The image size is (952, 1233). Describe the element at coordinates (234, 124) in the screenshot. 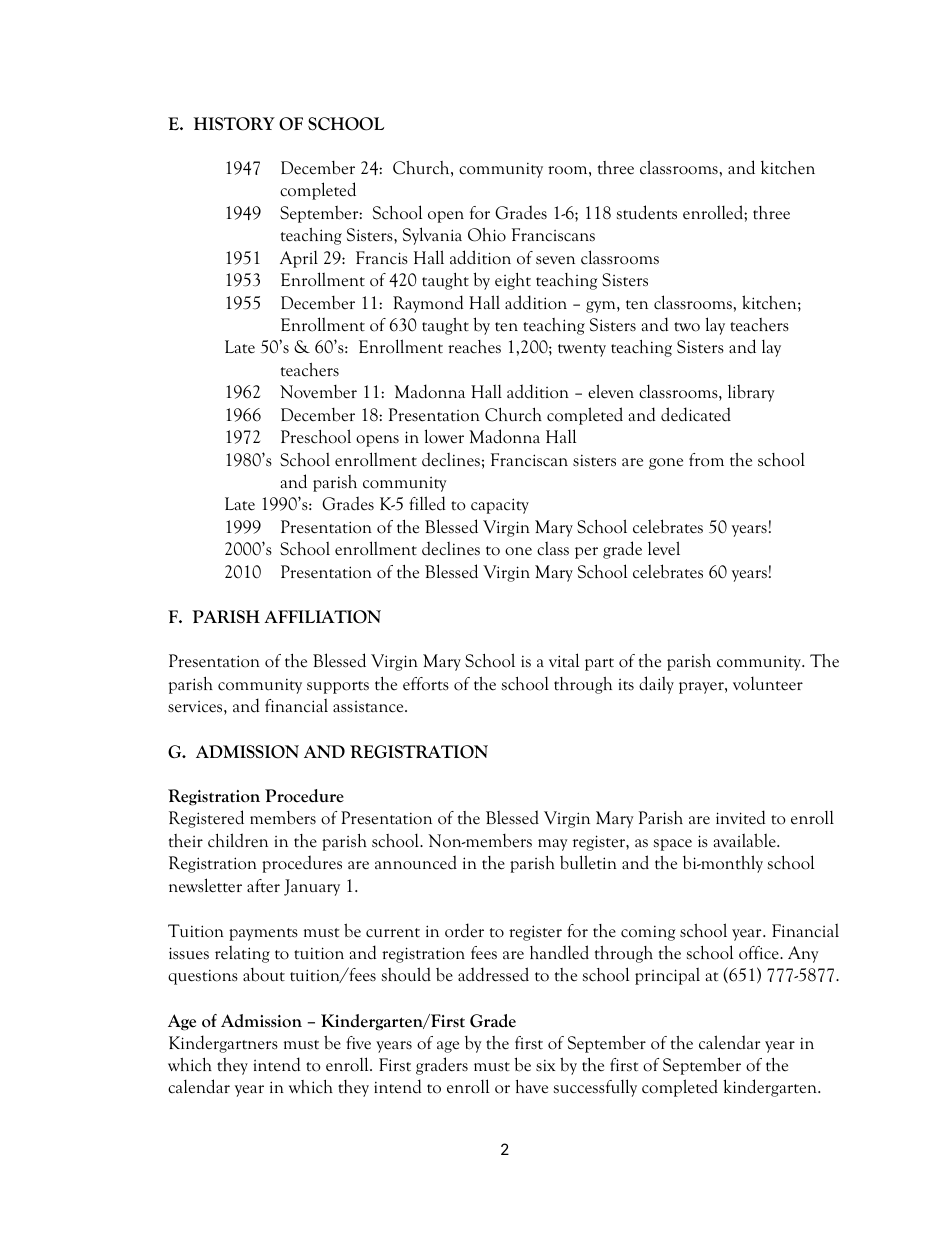

I see `HISTORY` at that location.
